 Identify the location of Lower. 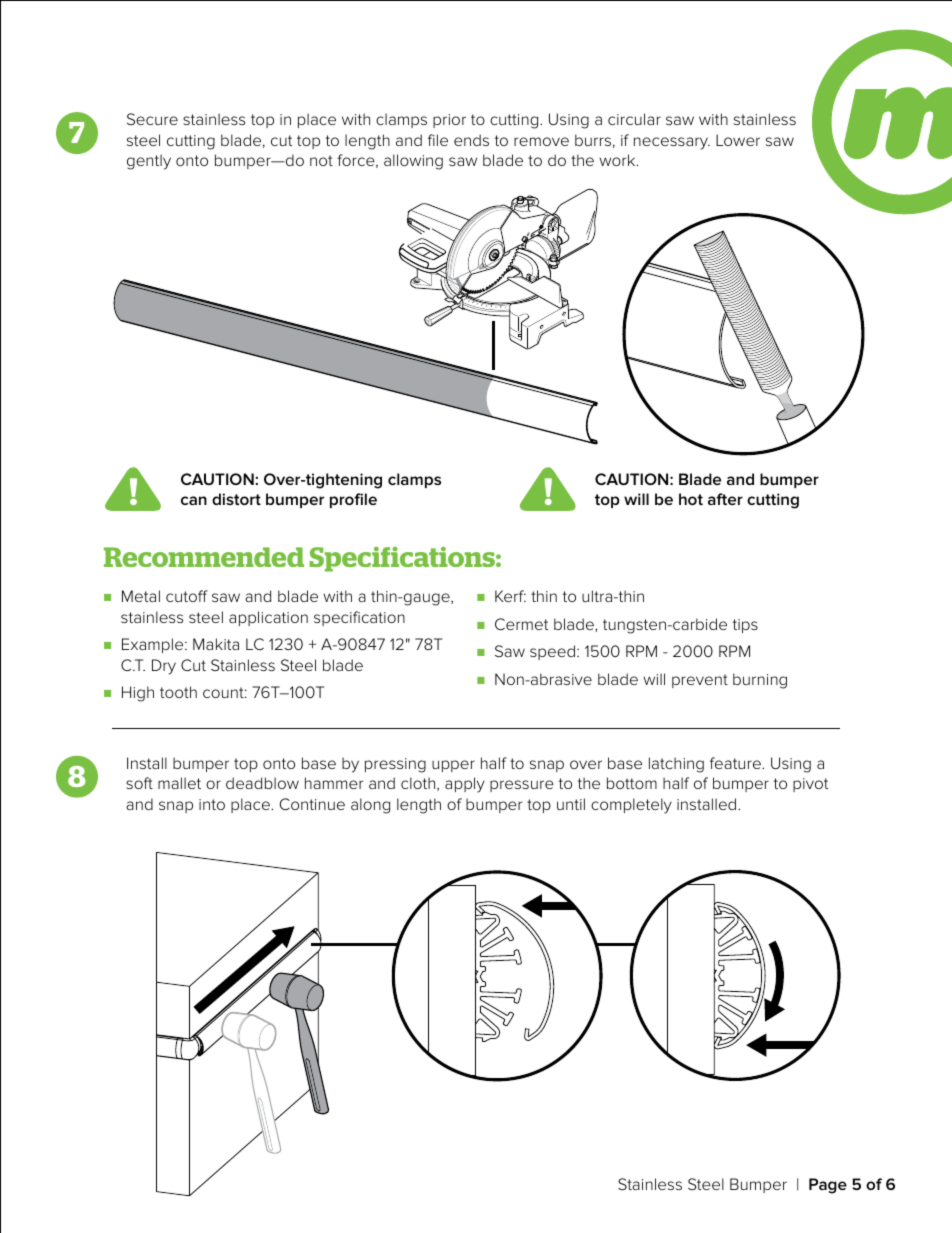
(738, 140).
